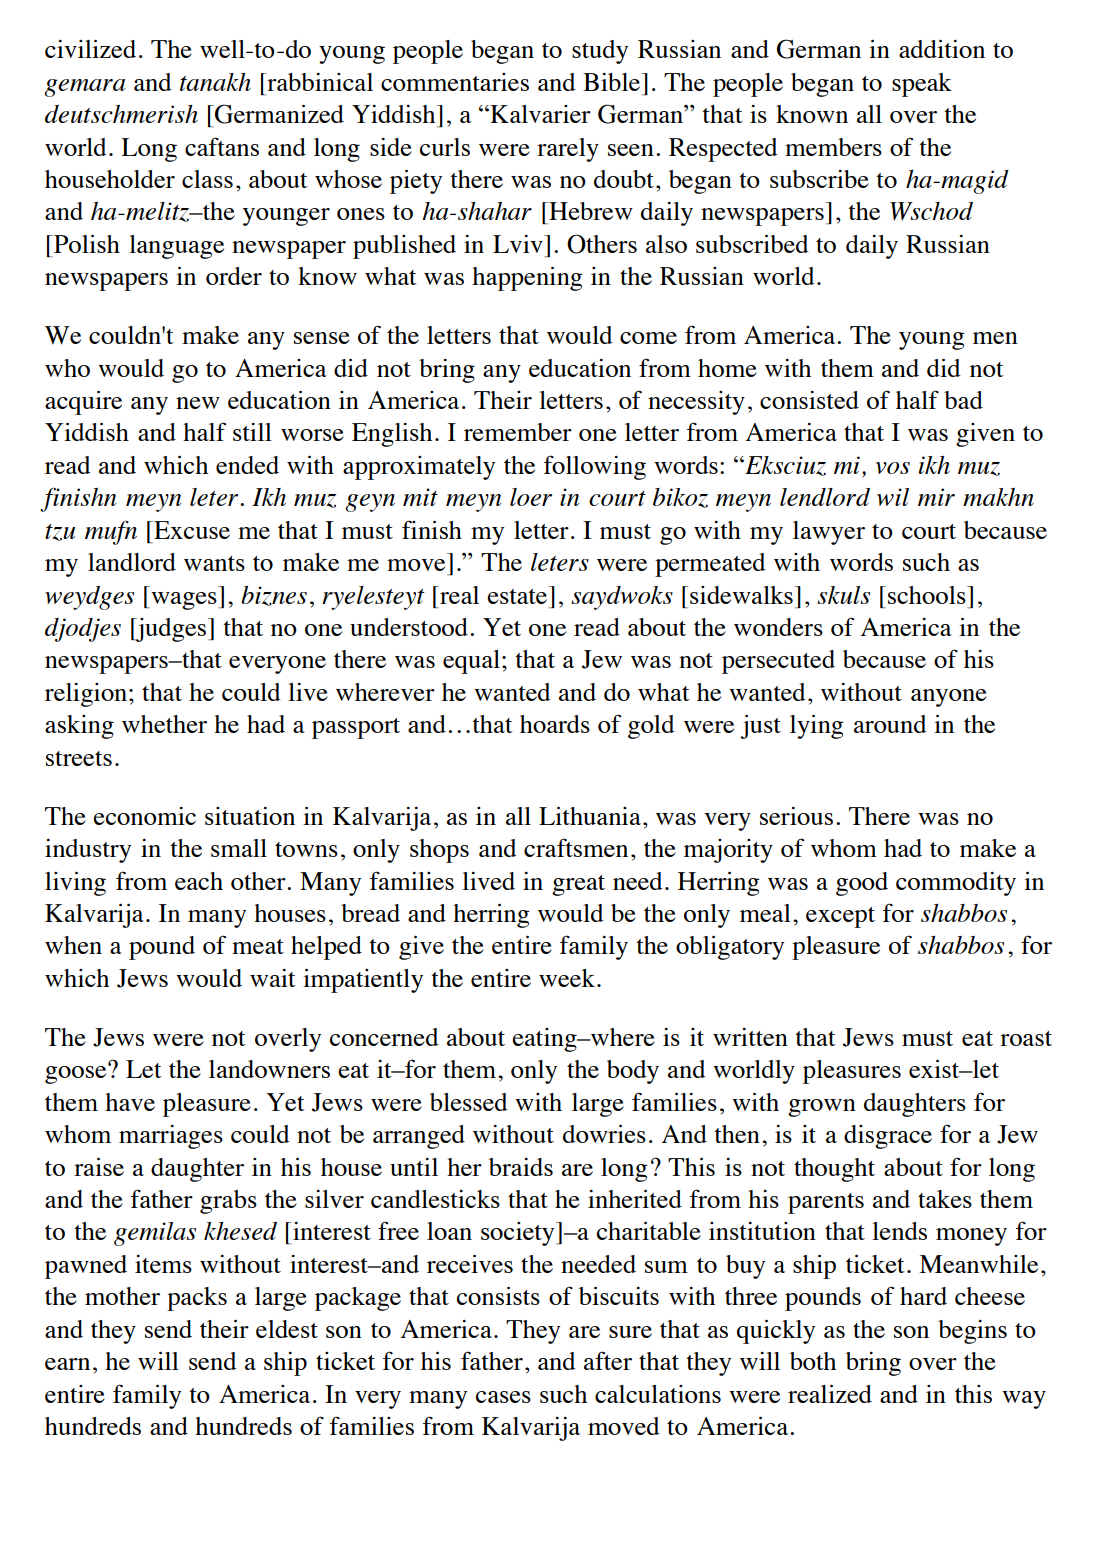 This page has width=1097, height=1552. What do you see at coordinates (197, 1299) in the page?
I see `packs` at bounding box center [197, 1299].
